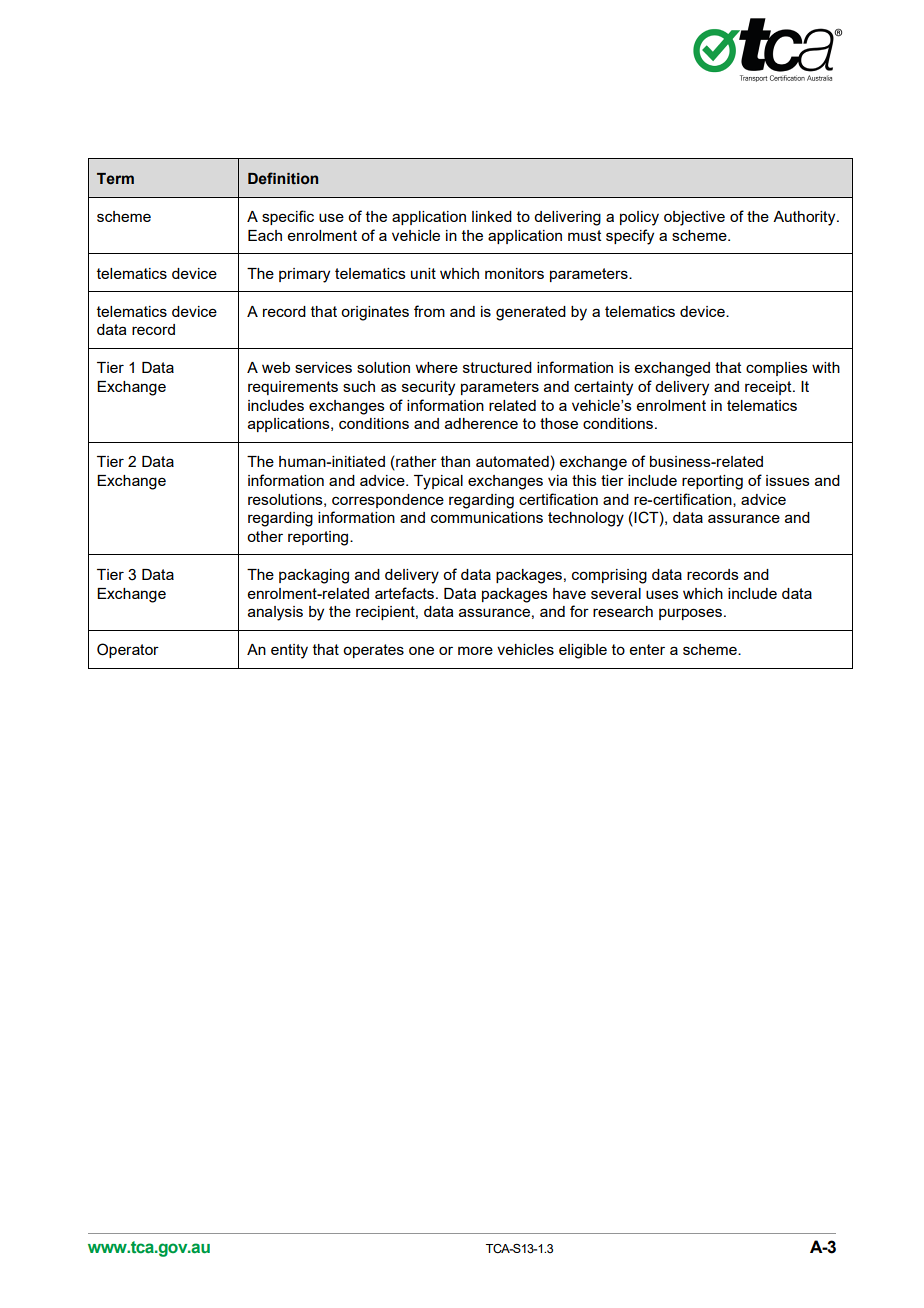 Image resolution: width=924 pixels, height=1308 pixels. Describe the element at coordinates (128, 650) in the document. I see `Operator` at that location.
